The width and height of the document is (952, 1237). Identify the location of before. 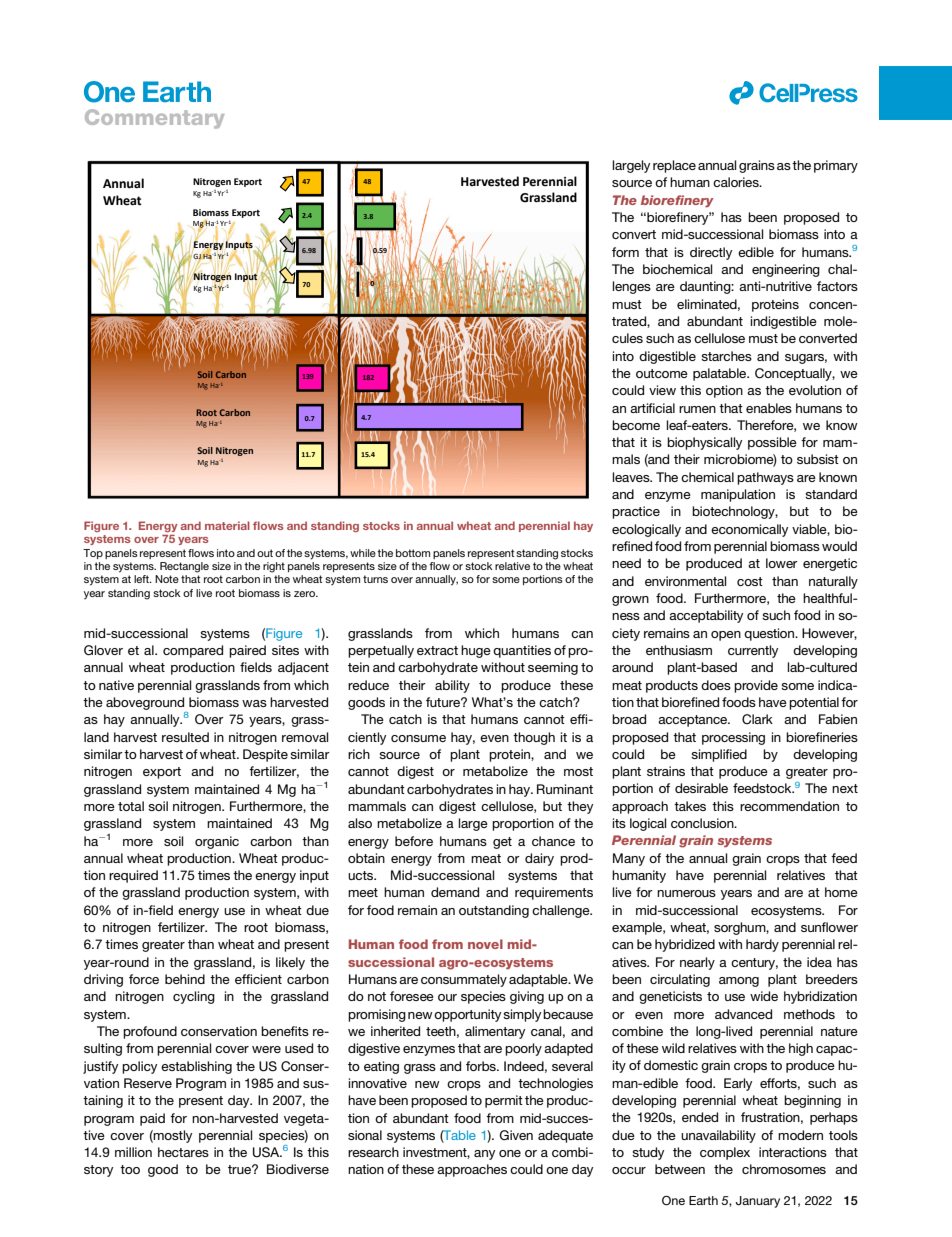
(414, 841).
